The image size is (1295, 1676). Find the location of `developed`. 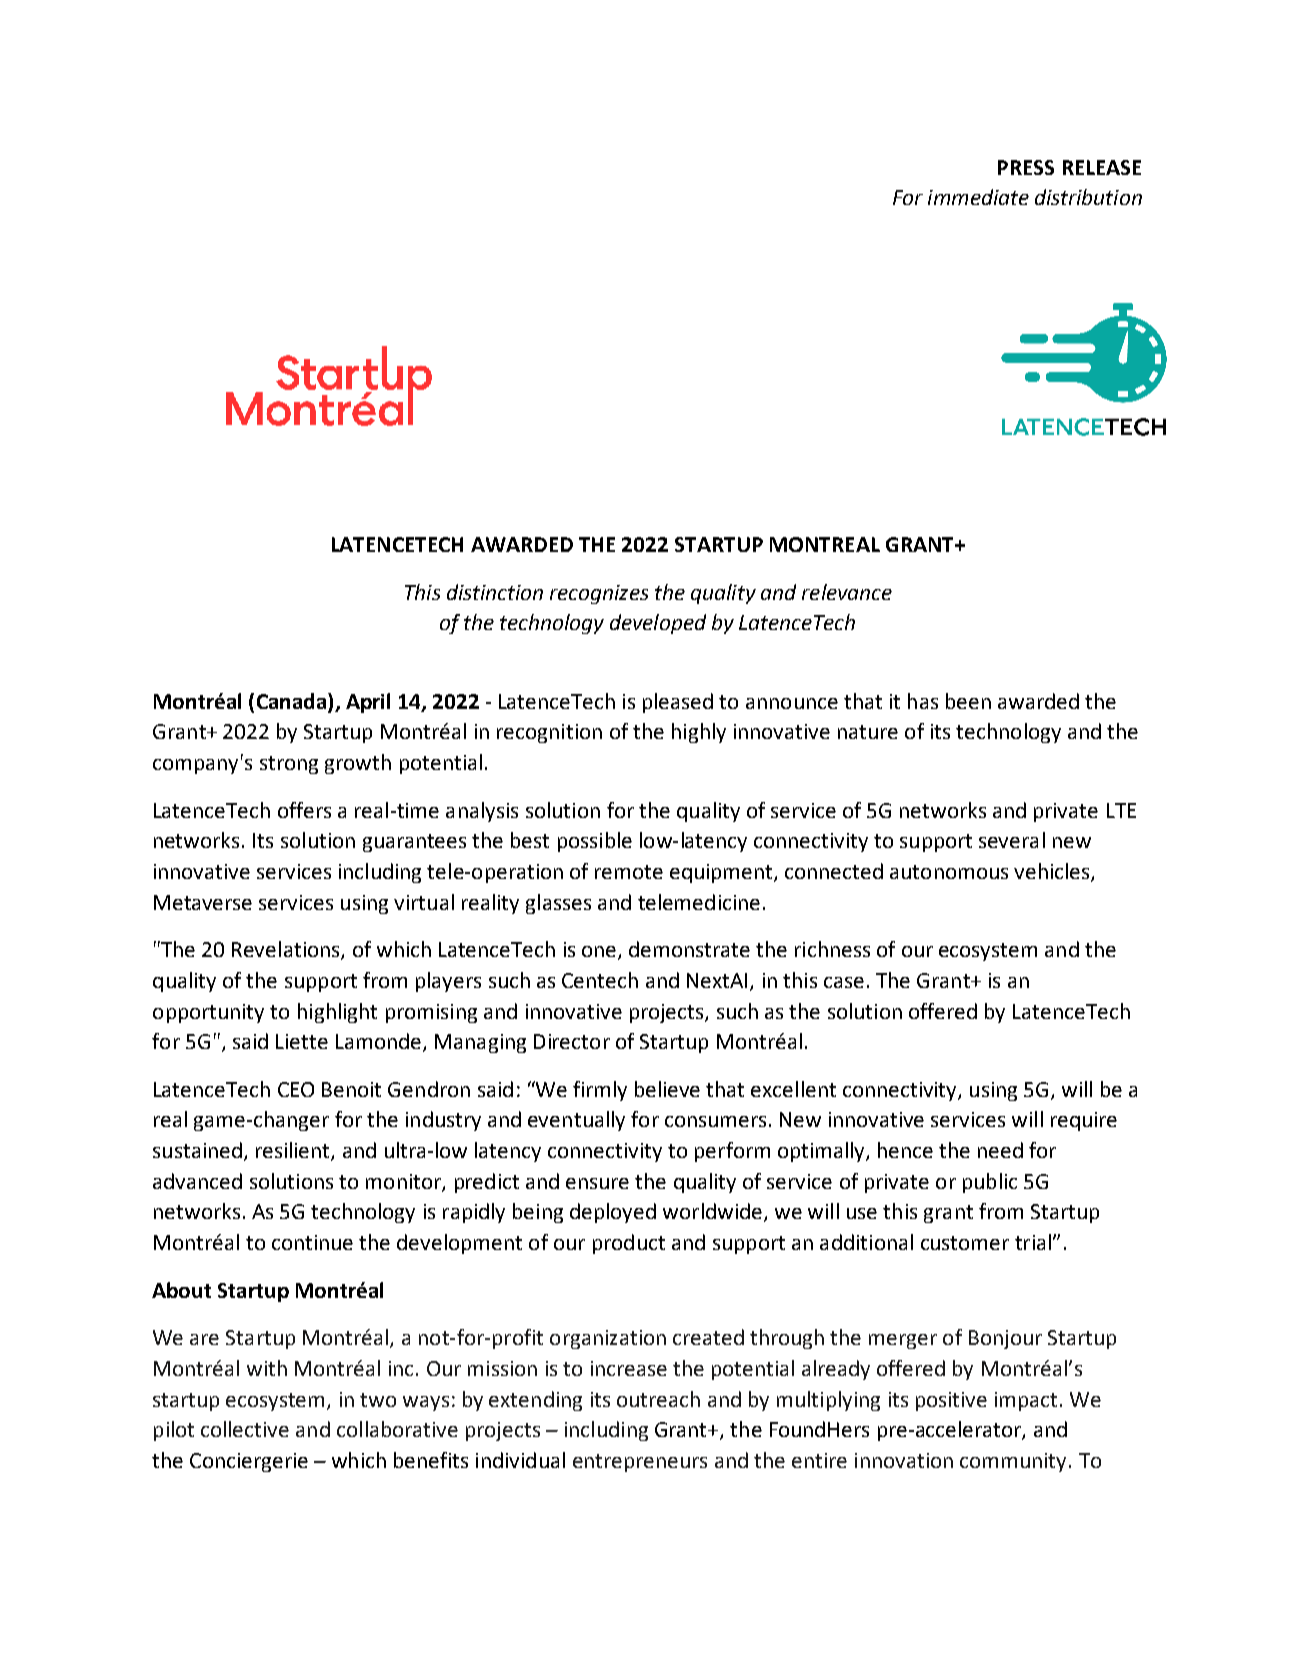

developed is located at coordinates (658, 624).
